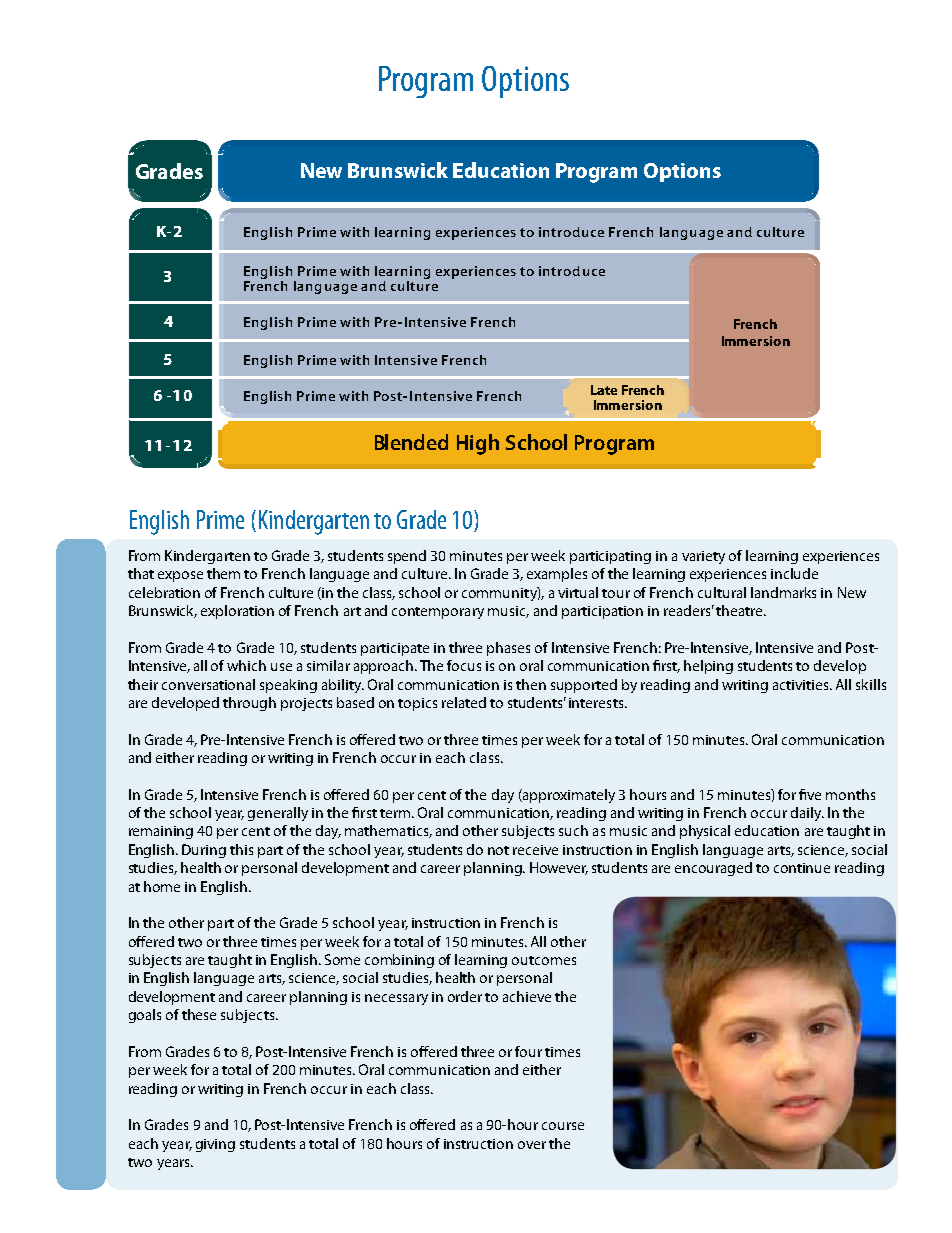  I want to click on High, so click(478, 444).
